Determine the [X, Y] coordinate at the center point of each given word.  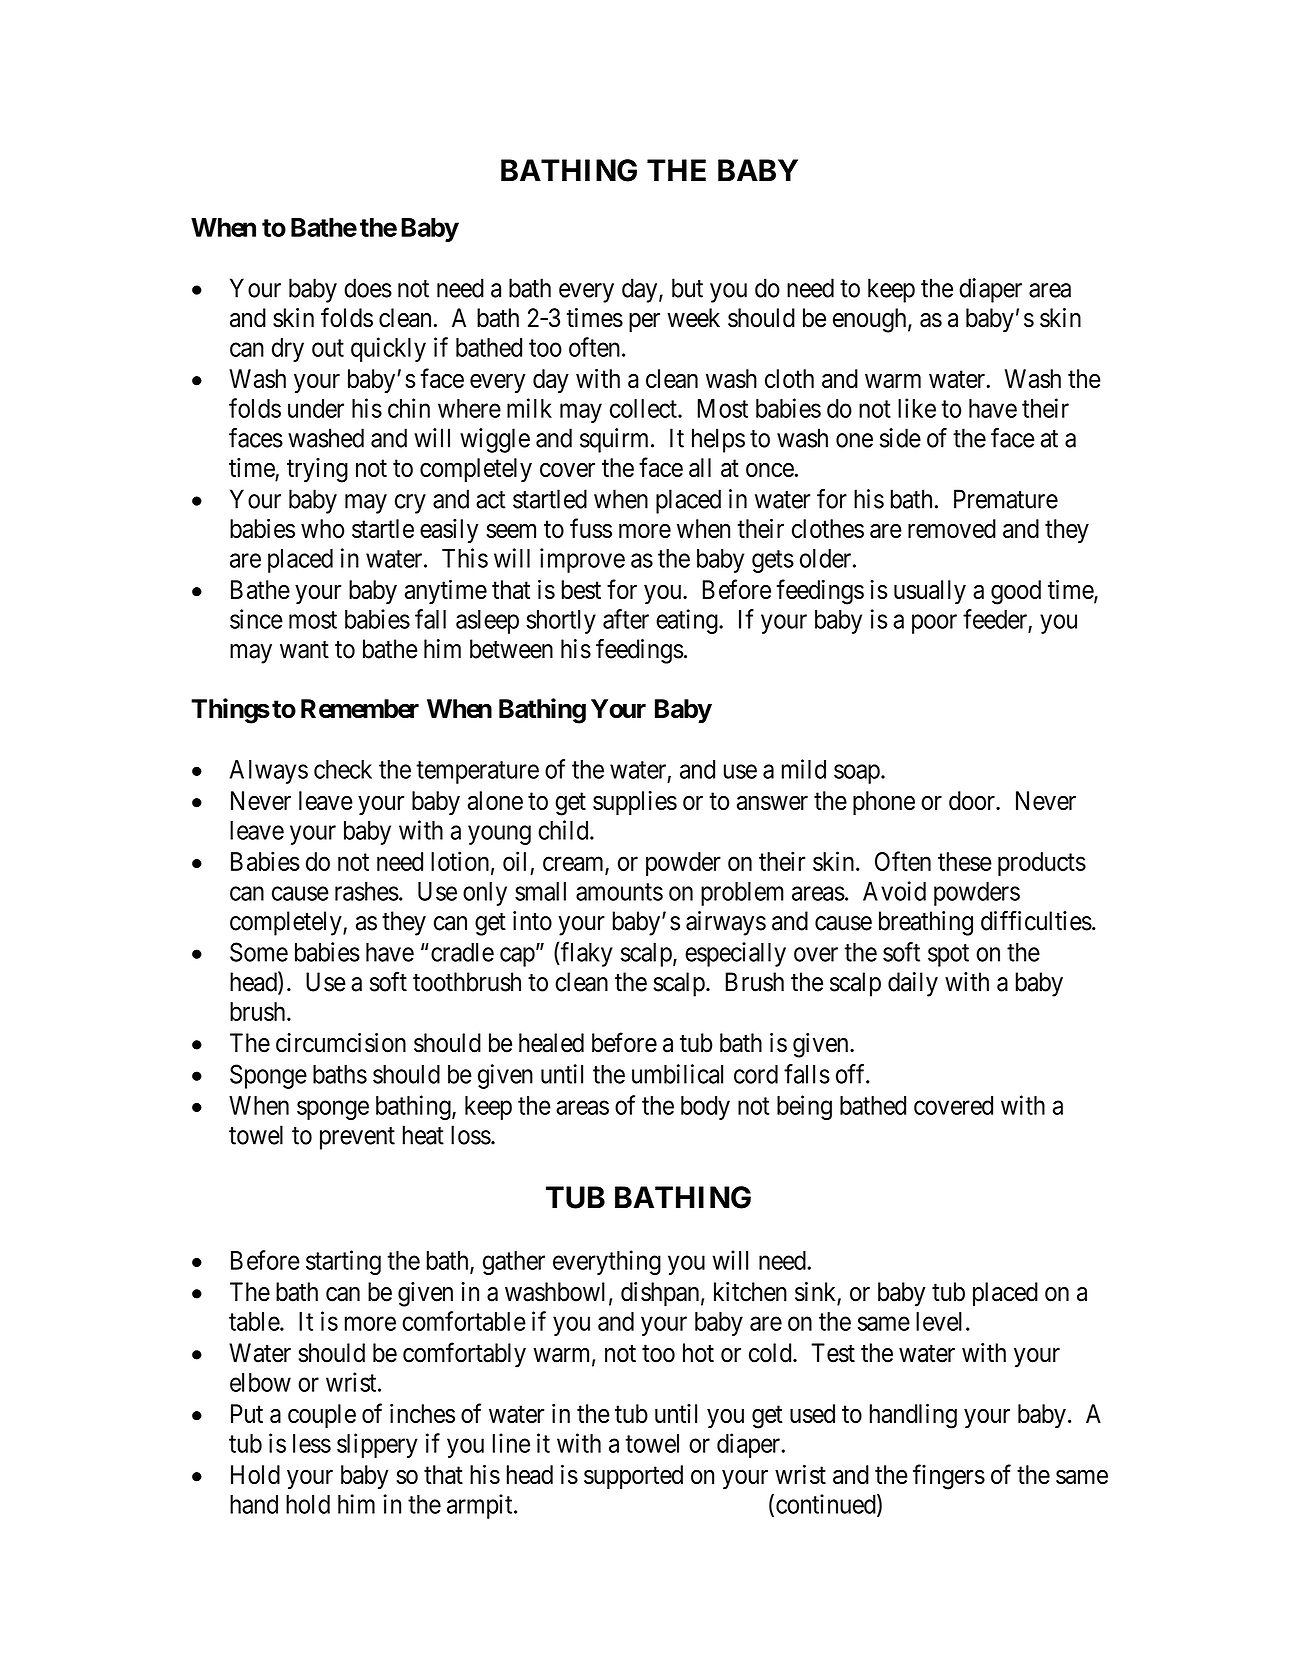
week [693, 318]
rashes [367, 891]
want [304, 650]
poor [934, 624]
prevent [357, 1138]
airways [726, 923]
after [626, 619]
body [705, 1108]
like [917, 408]
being [804, 1107]
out [328, 348]
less [312, 1443]
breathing [926, 923]
